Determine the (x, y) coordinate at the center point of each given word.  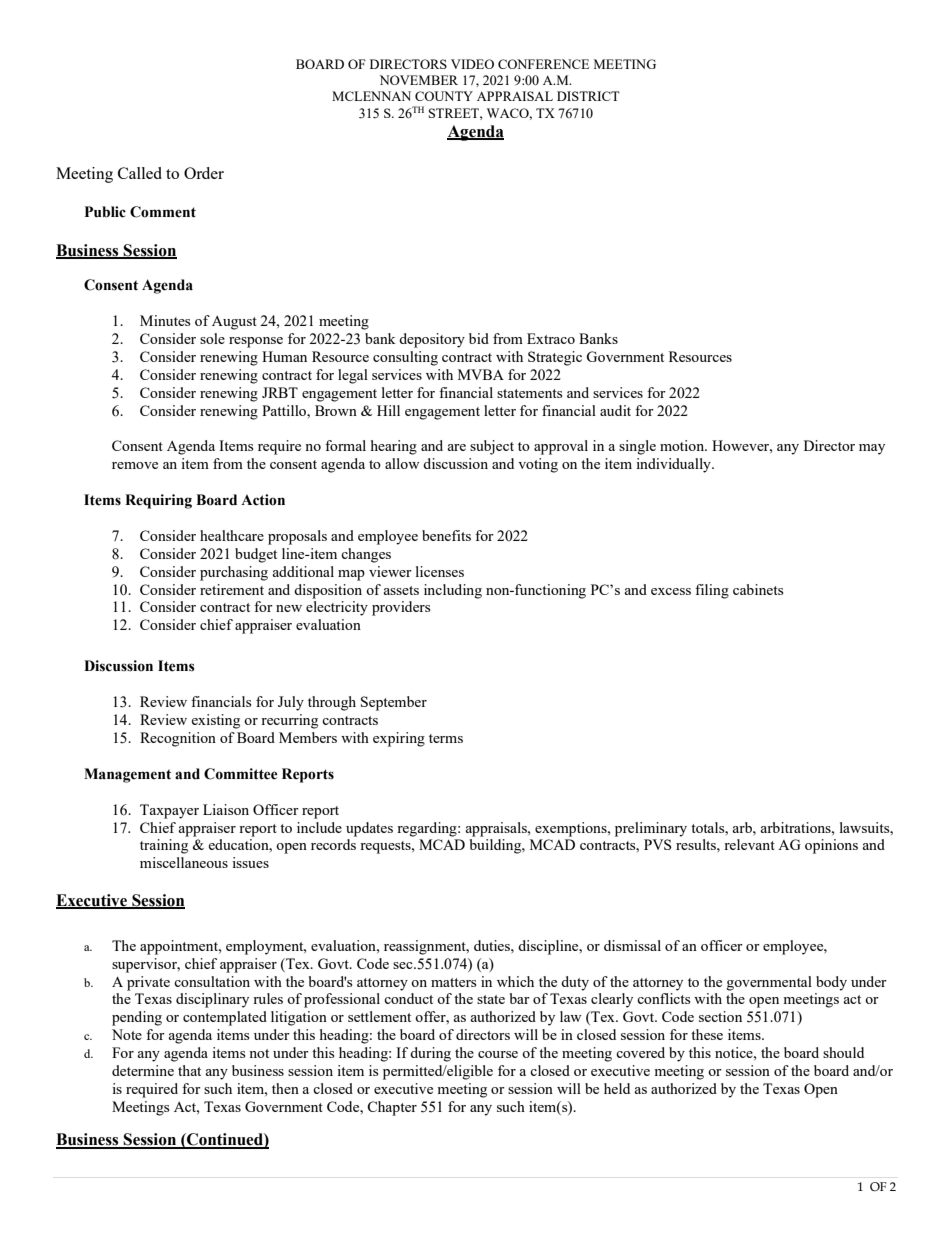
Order (204, 173)
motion (683, 445)
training (164, 846)
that (189, 1070)
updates (369, 829)
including (453, 591)
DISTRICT (588, 96)
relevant (749, 844)
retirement (232, 589)
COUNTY (444, 96)
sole (212, 338)
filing (712, 591)
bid (479, 338)
